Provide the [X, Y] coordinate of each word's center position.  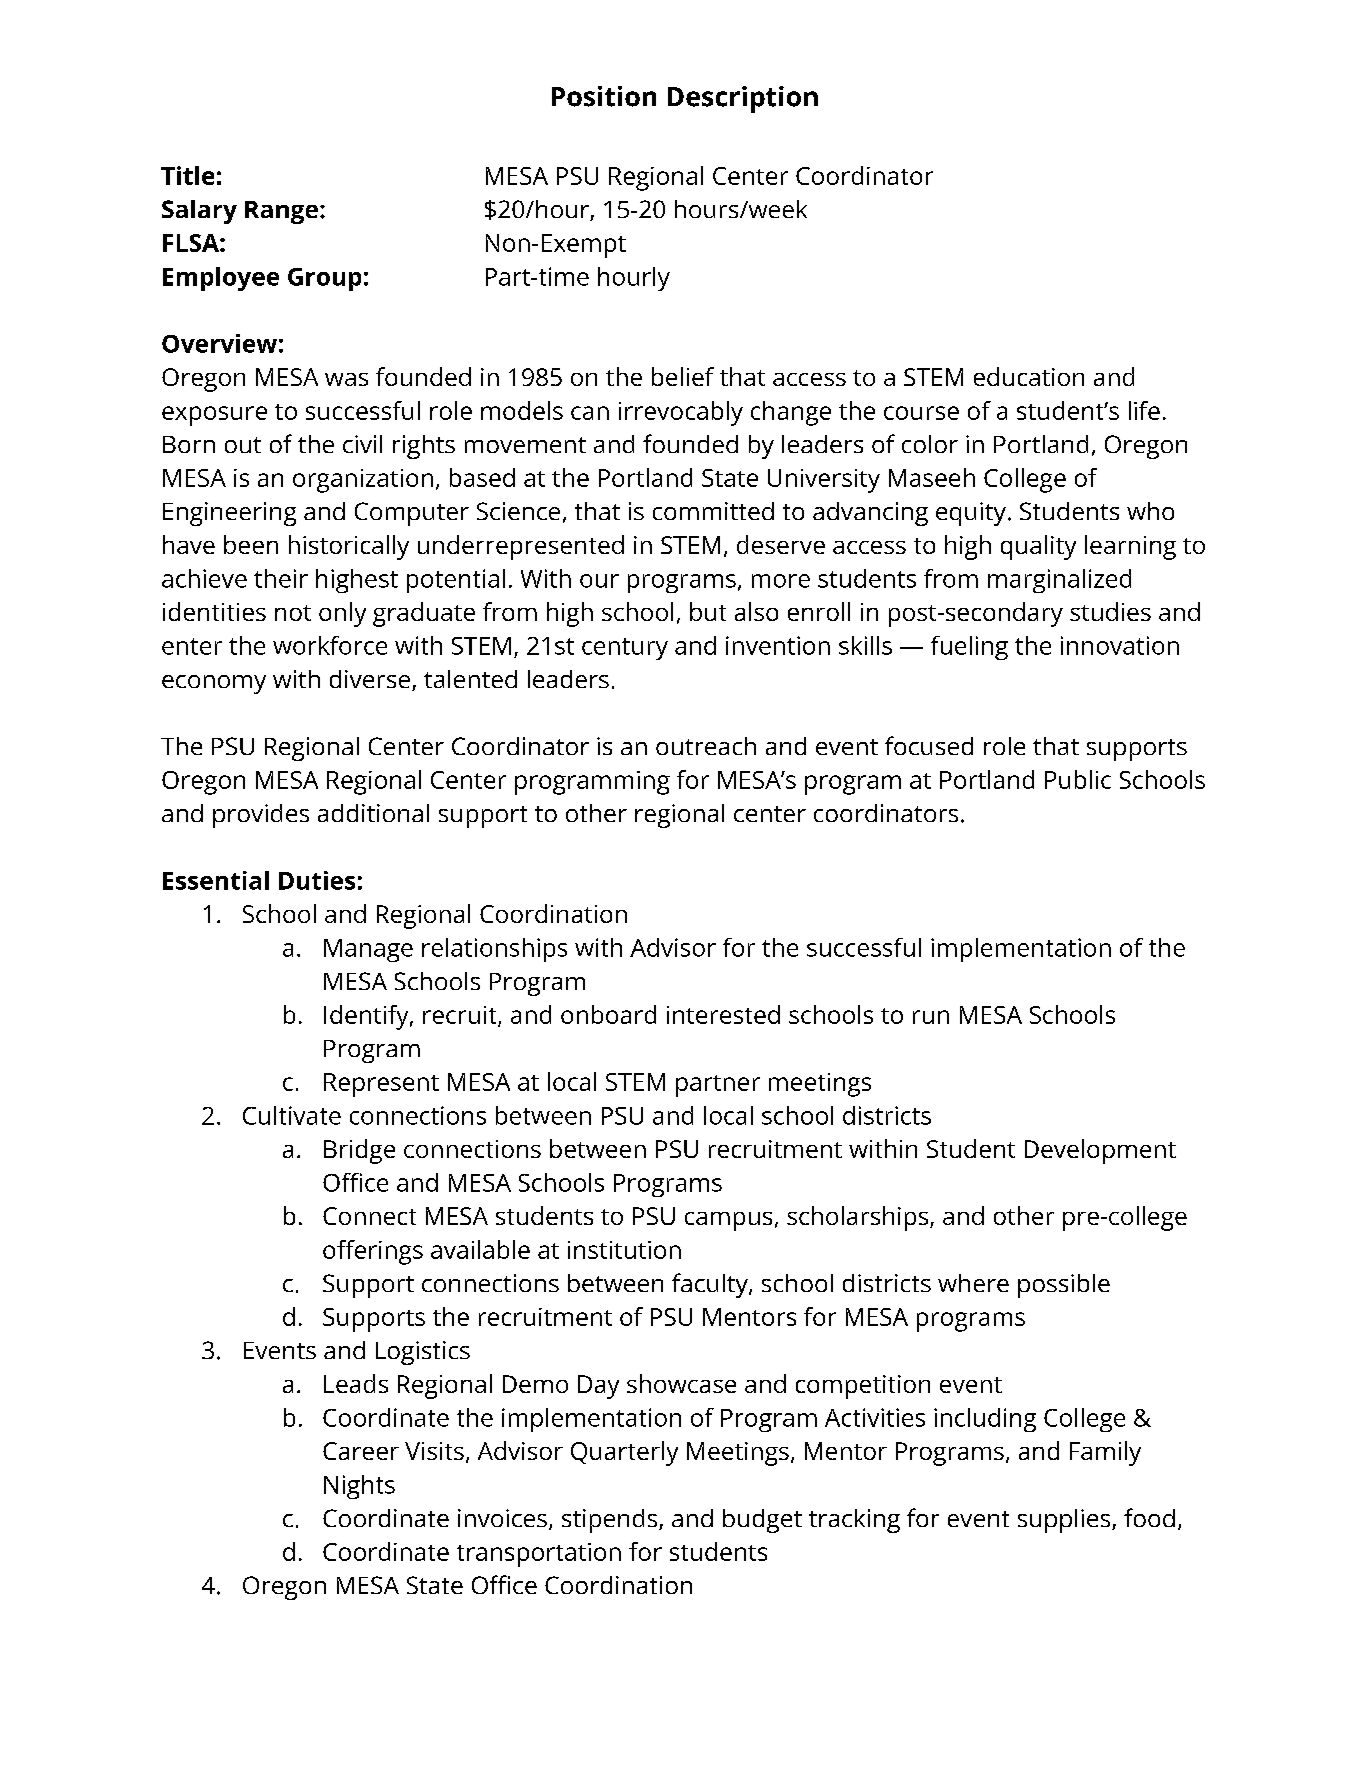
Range [281, 212]
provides [261, 816]
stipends [611, 1521]
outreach [706, 746]
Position [604, 96]
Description [743, 99]
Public [1078, 779]
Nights [359, 1487]
